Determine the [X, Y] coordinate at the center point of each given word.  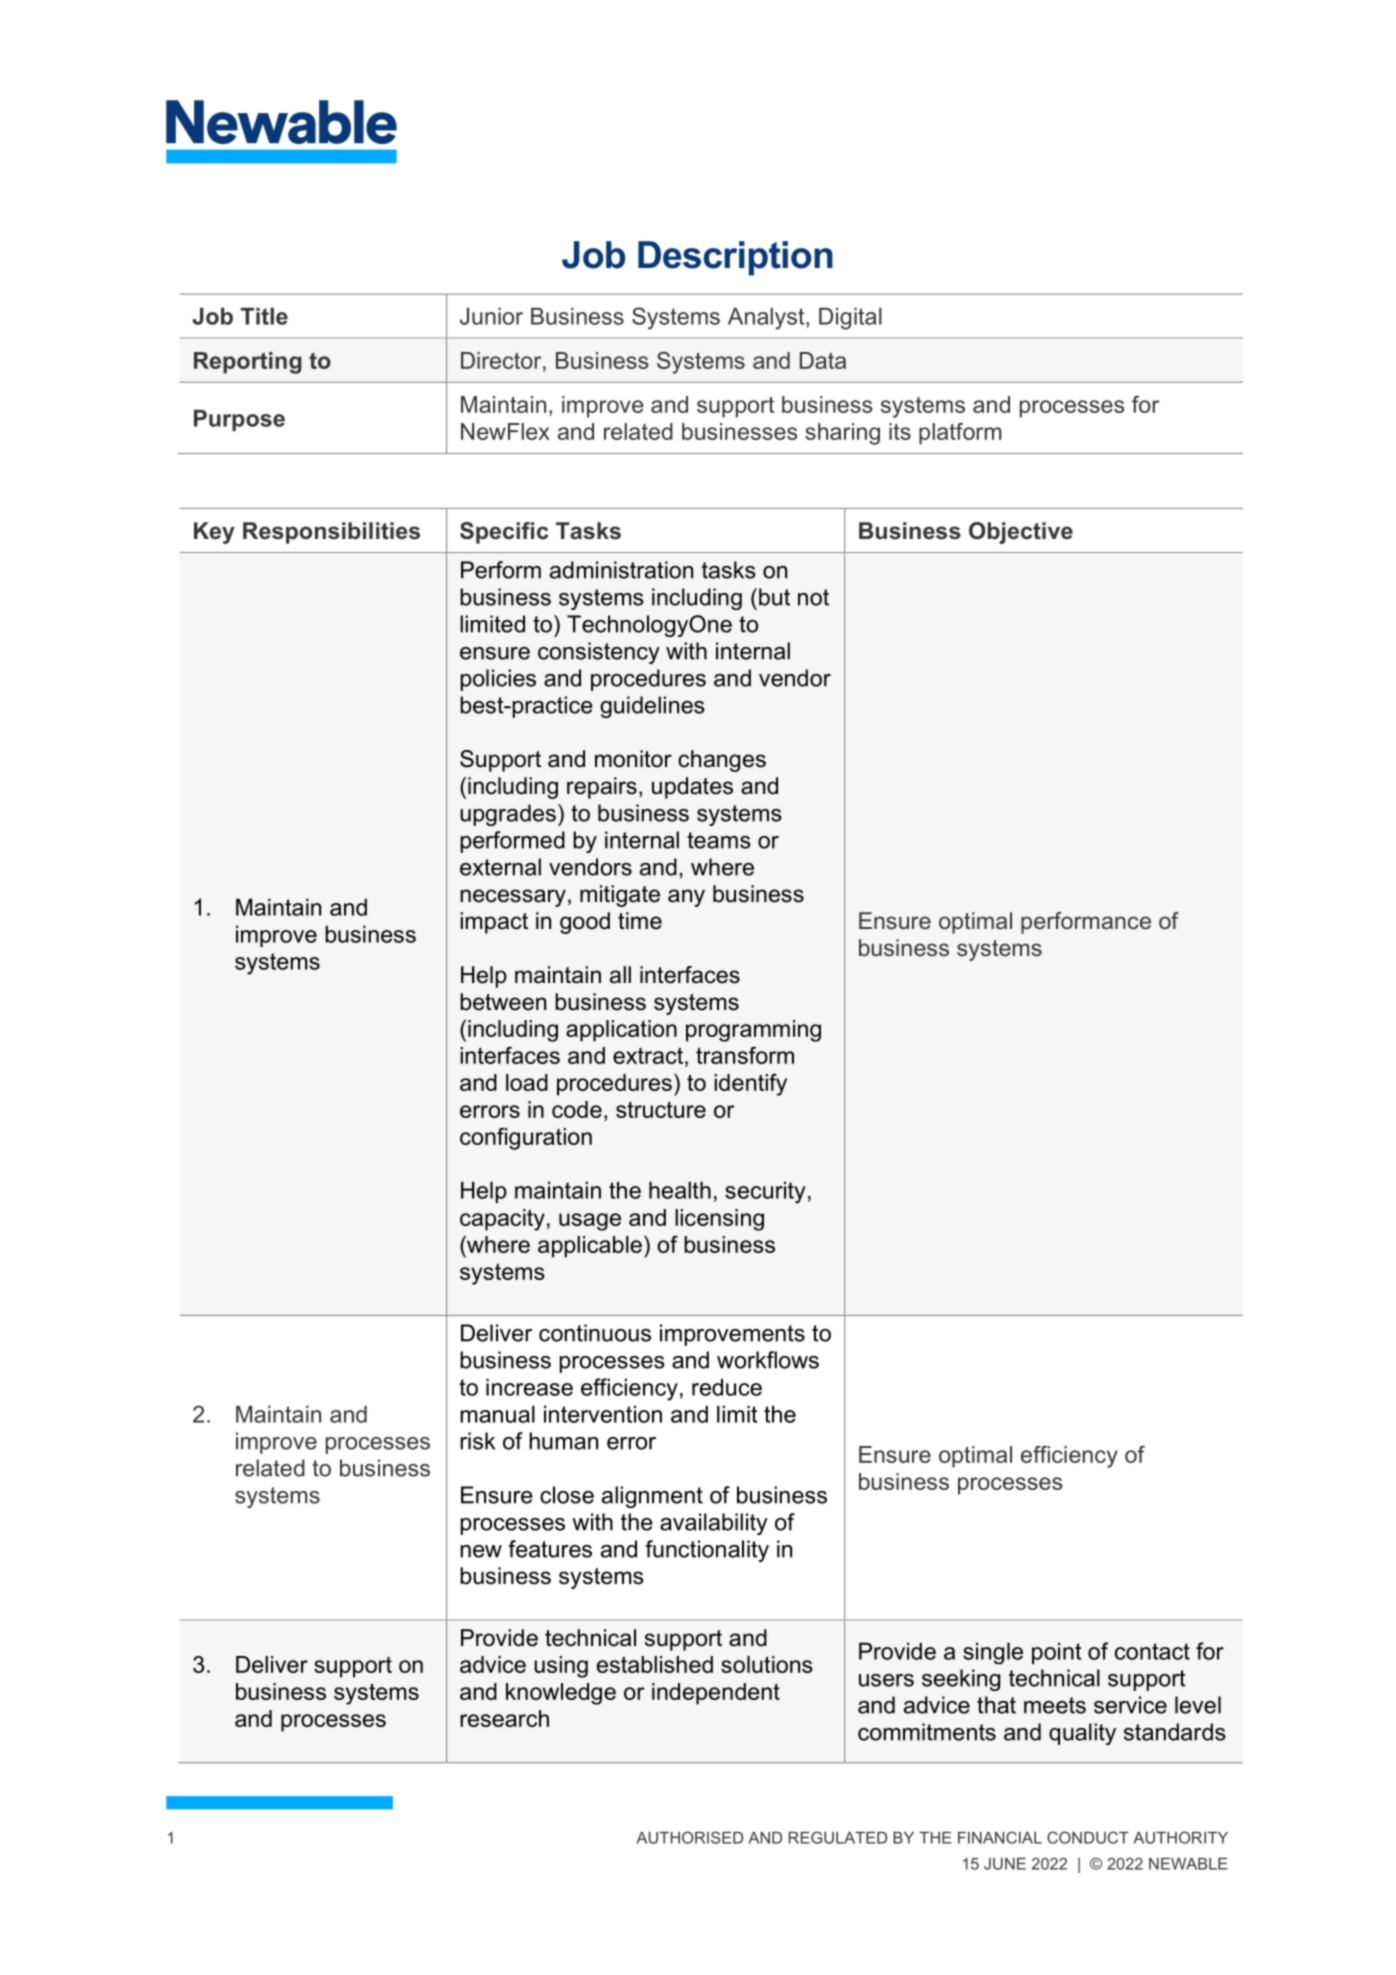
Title [264, 316]
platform [960, 434]
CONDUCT [1088, 1837]
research [504, 1718]
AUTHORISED [690, 1837]
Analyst [767, 319]
